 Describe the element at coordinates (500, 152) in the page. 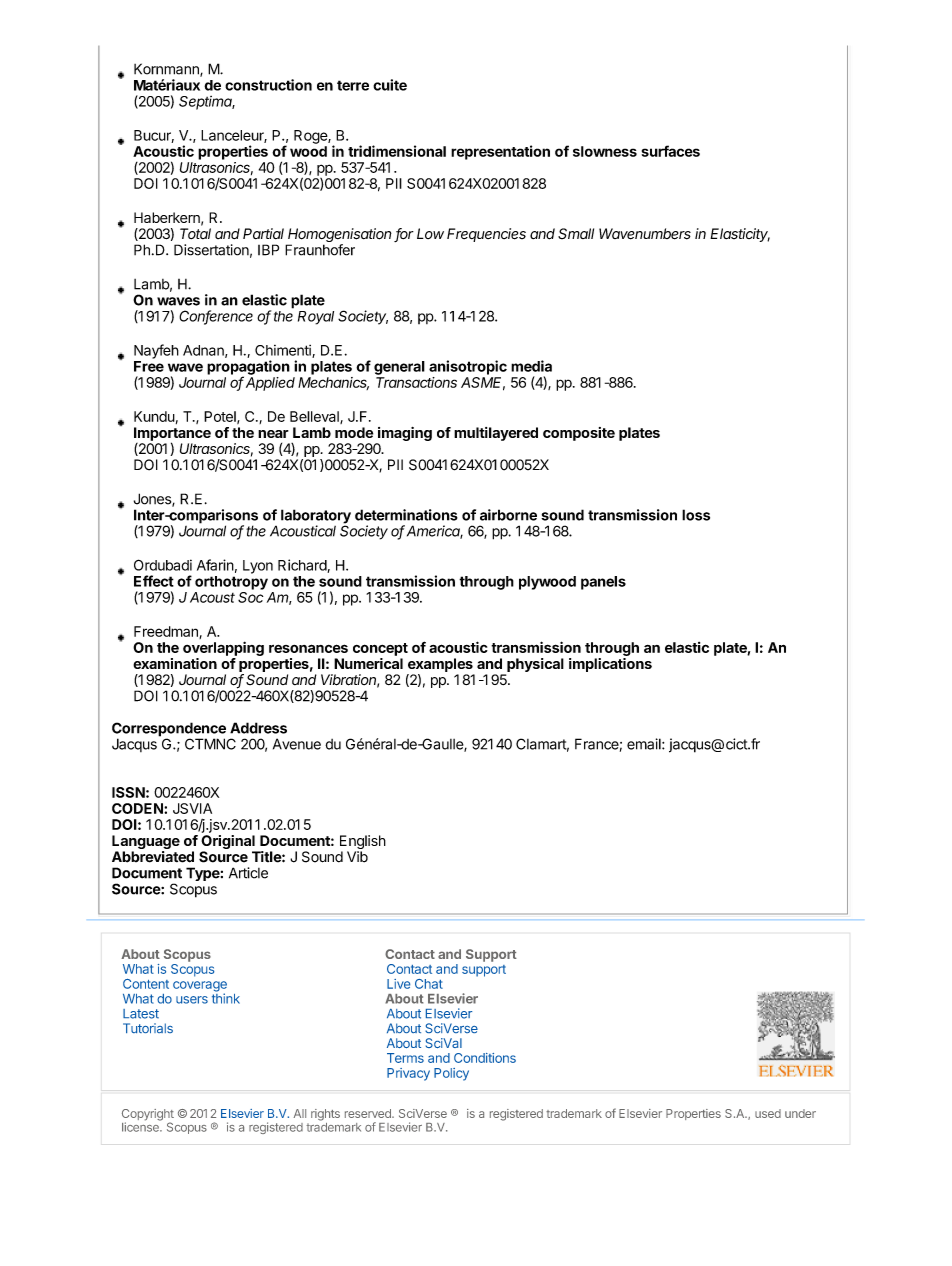

I see `representation` at that location.
